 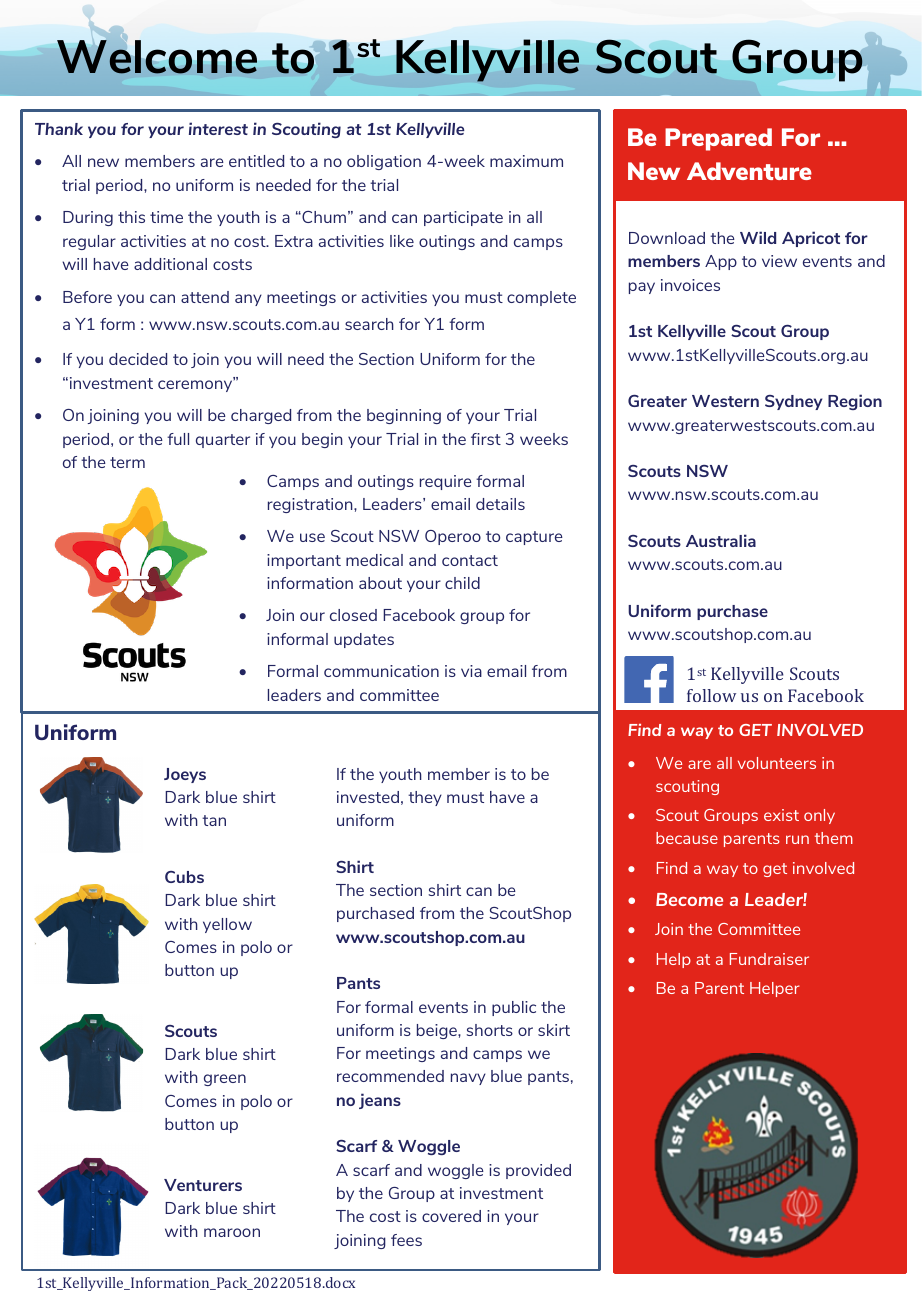 I want to click on Joeys, so click(x=185, y=775).
